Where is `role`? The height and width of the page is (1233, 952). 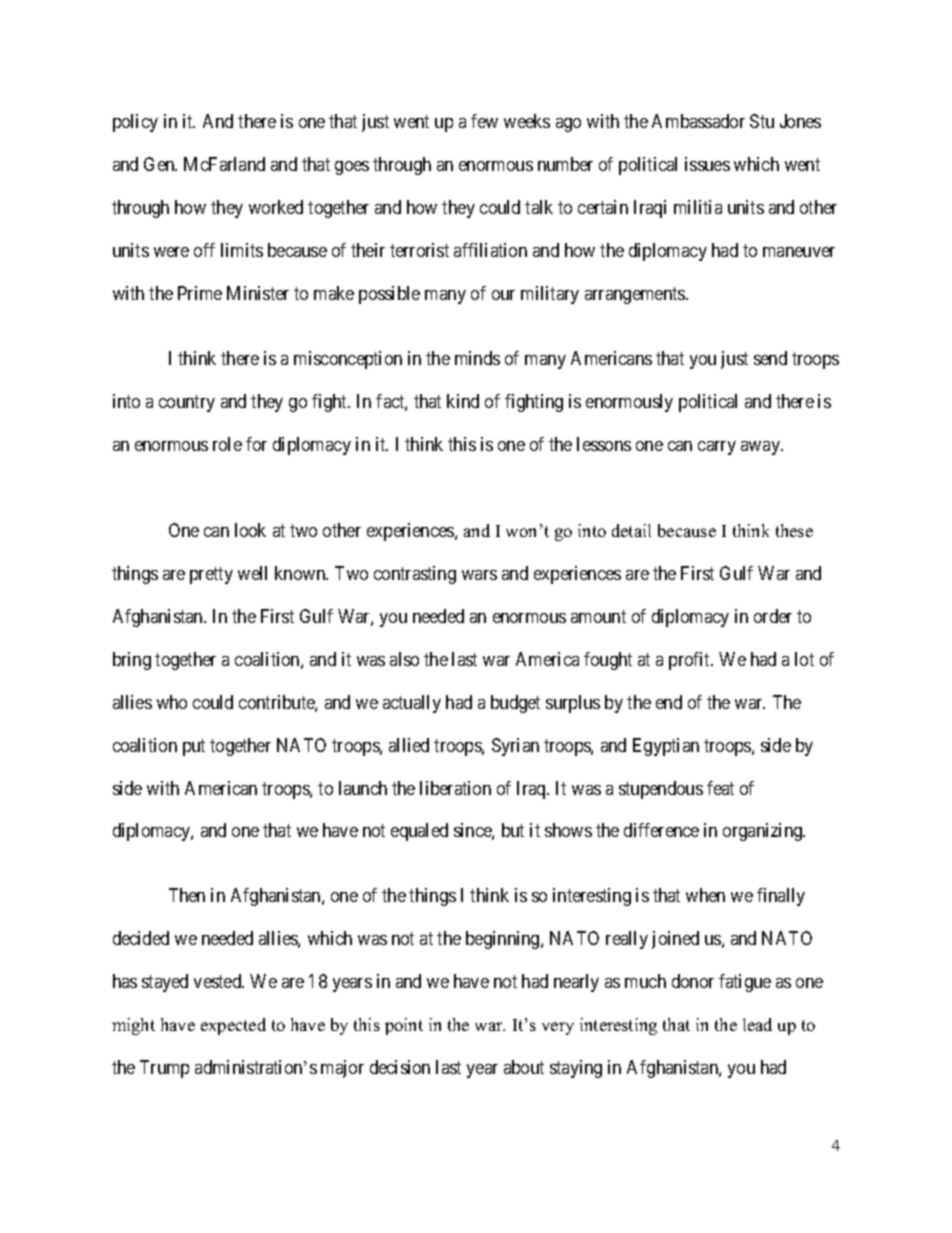 role is located at coordinates (227, 444).
